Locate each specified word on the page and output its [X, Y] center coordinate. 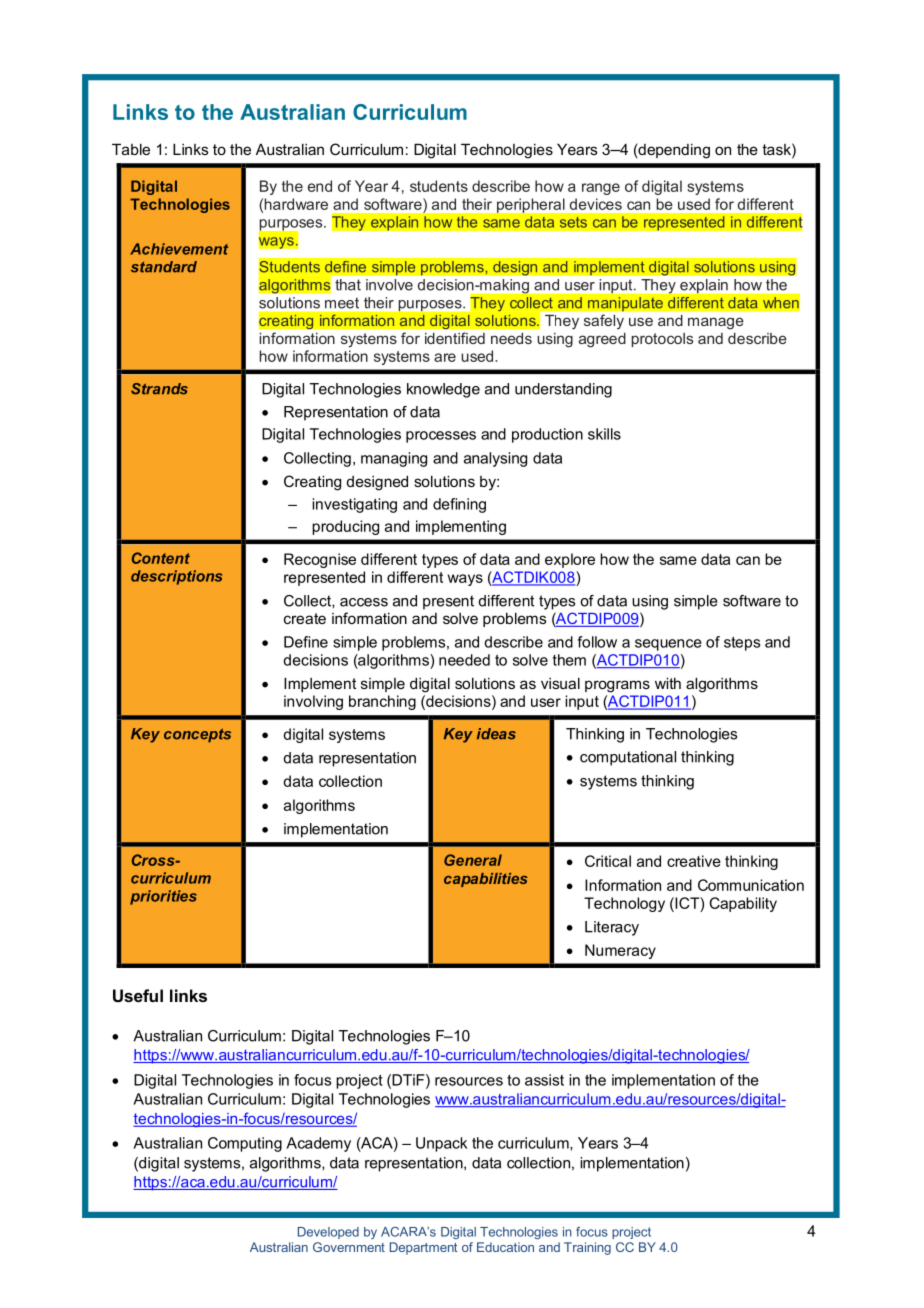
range [601, 189]
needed [464, 660]
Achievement [179, 249]
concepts [197, 736]
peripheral [530, 205]
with [668, 683]
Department [424, 1248]
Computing [245, 1144]
